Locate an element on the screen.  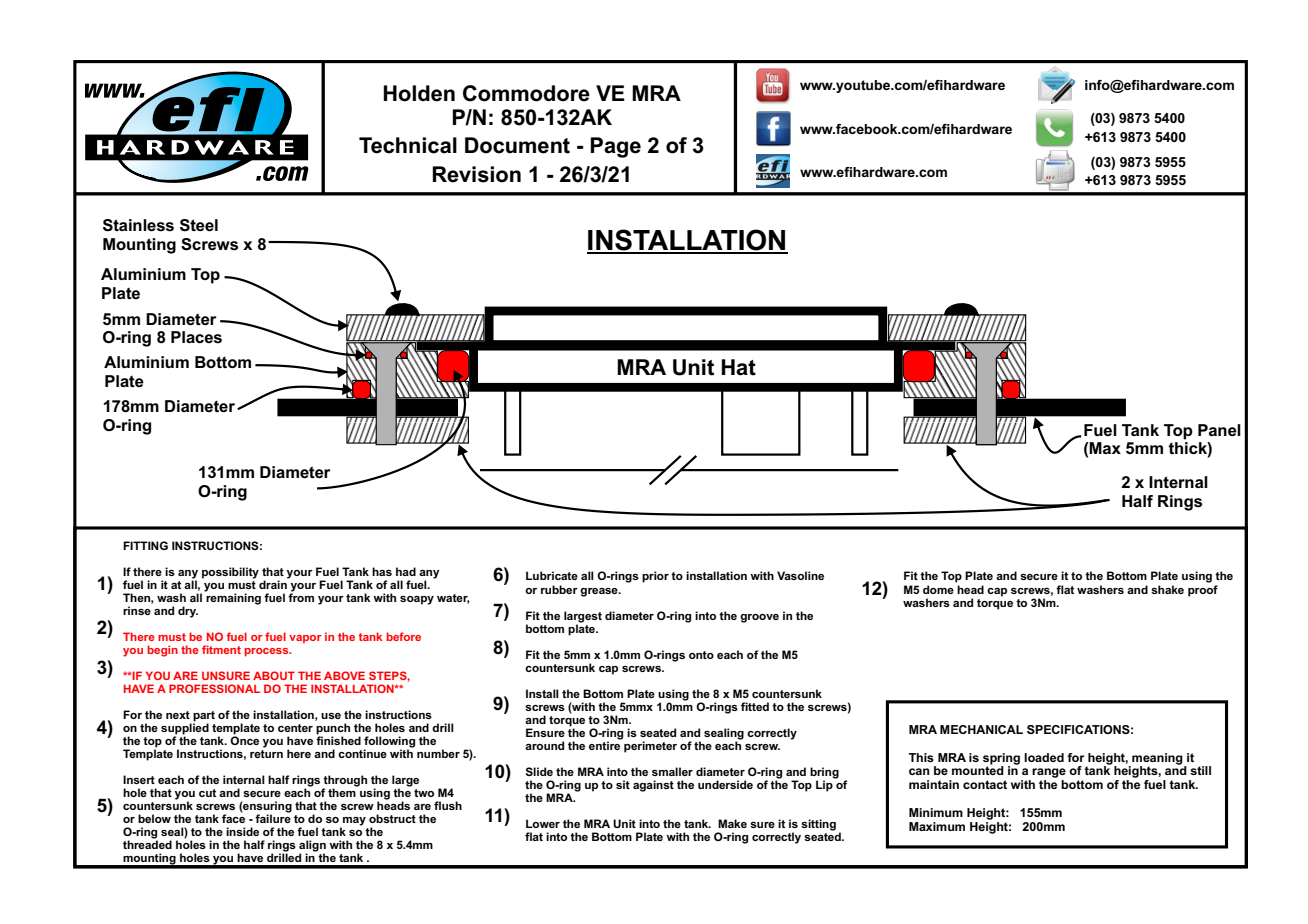
Technical is located at coordinates (408, 145).
